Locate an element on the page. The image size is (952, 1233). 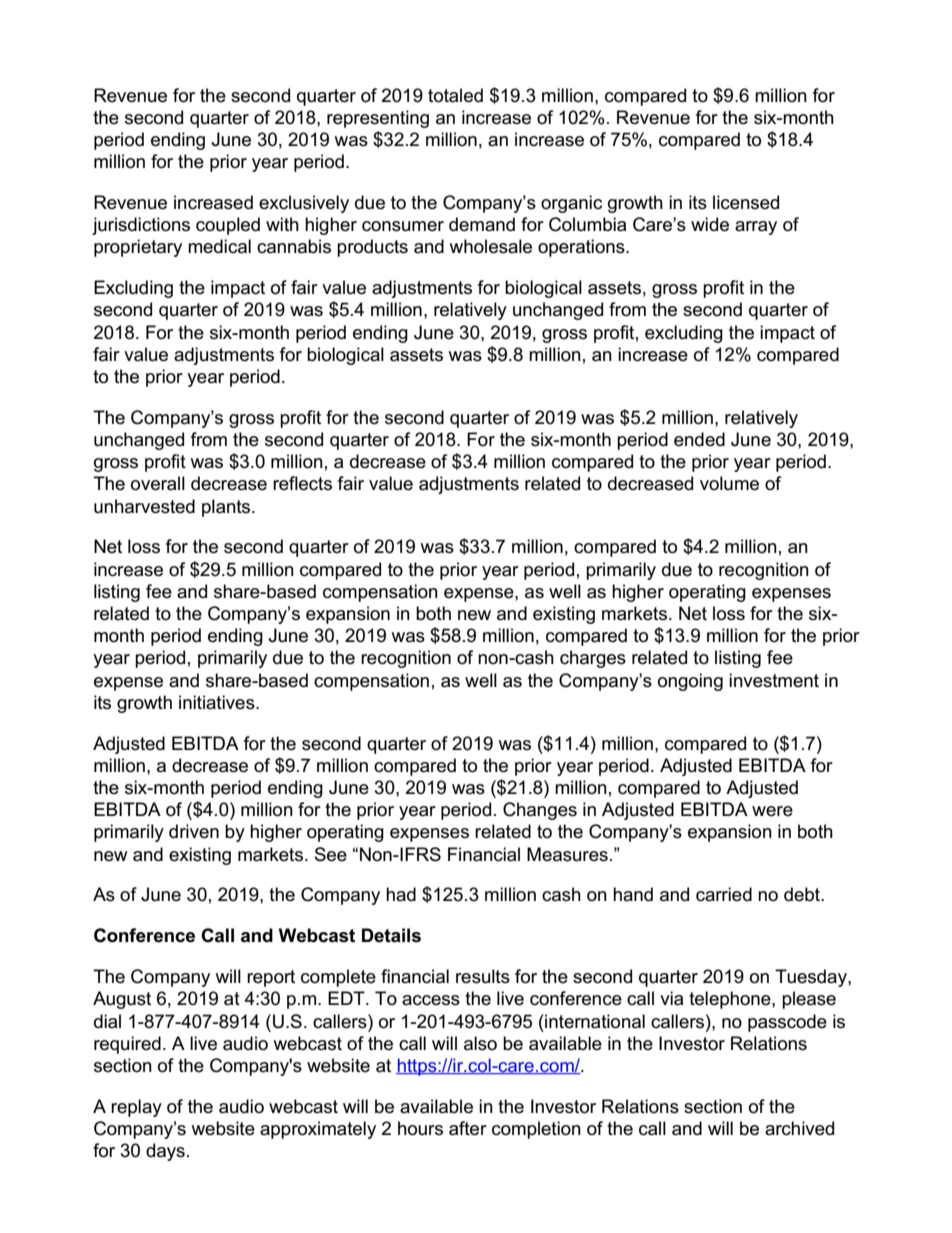
days is located at coordinates (165, 1152).
